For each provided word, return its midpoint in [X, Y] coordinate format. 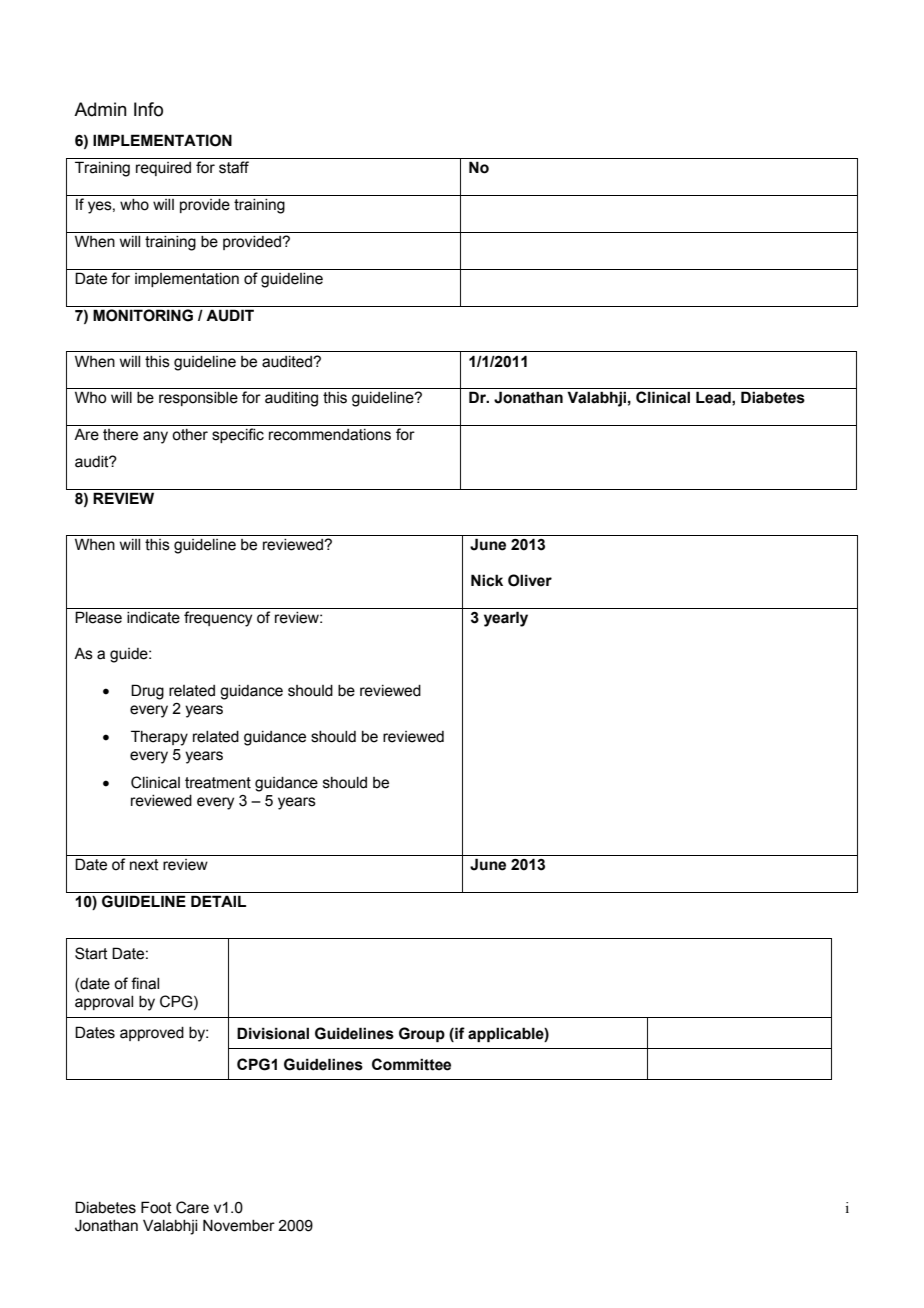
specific [238, 435]
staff [234, 167]
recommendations [330, 435]
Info [148, 109]
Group [422, 1034]
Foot [156, 1207]
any [155, 437]
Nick [487, 580]
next [144, 865]
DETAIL [218, 901]
